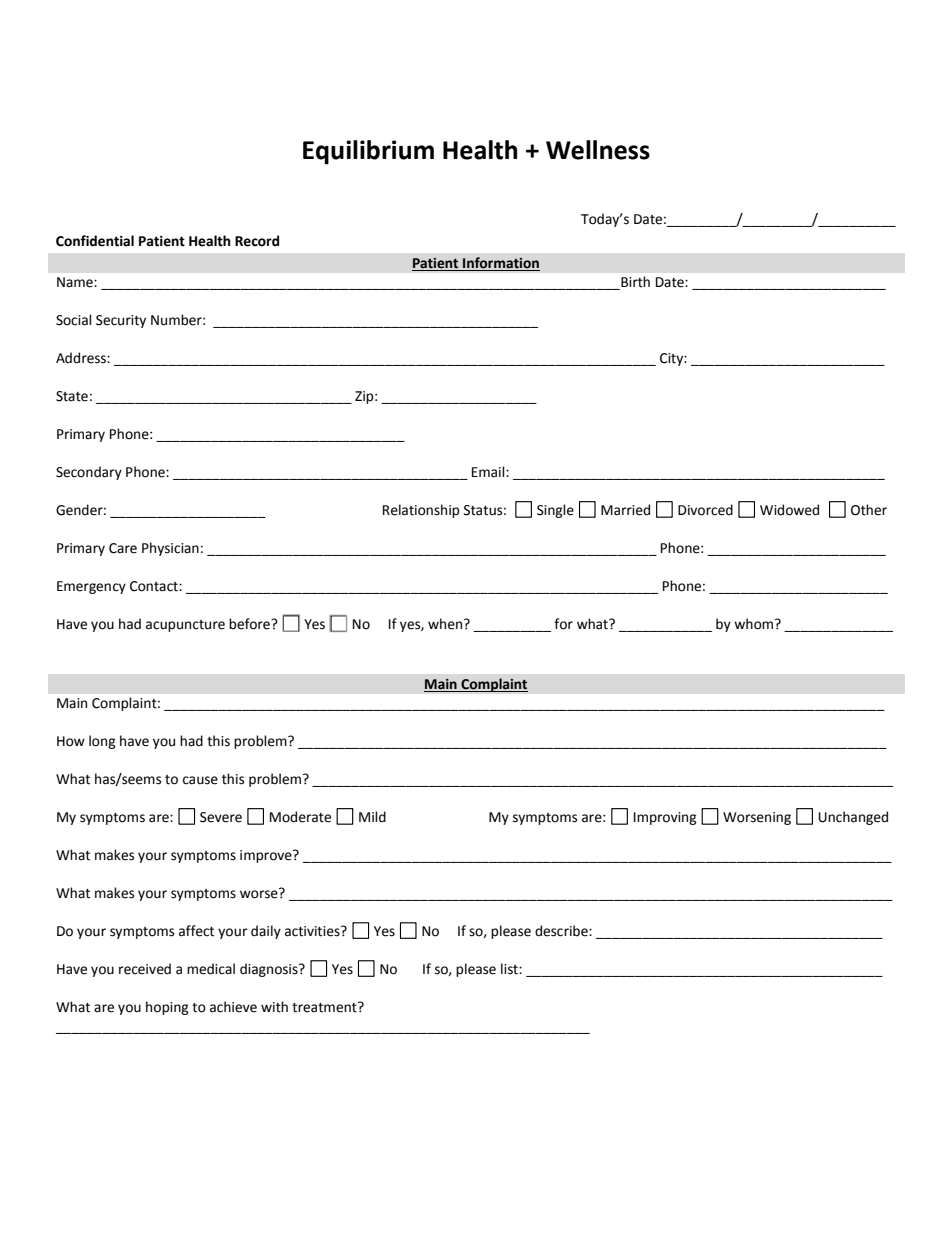 The width and height of the document is (952, 1233). I want to click on whom, so click(755, 624).
